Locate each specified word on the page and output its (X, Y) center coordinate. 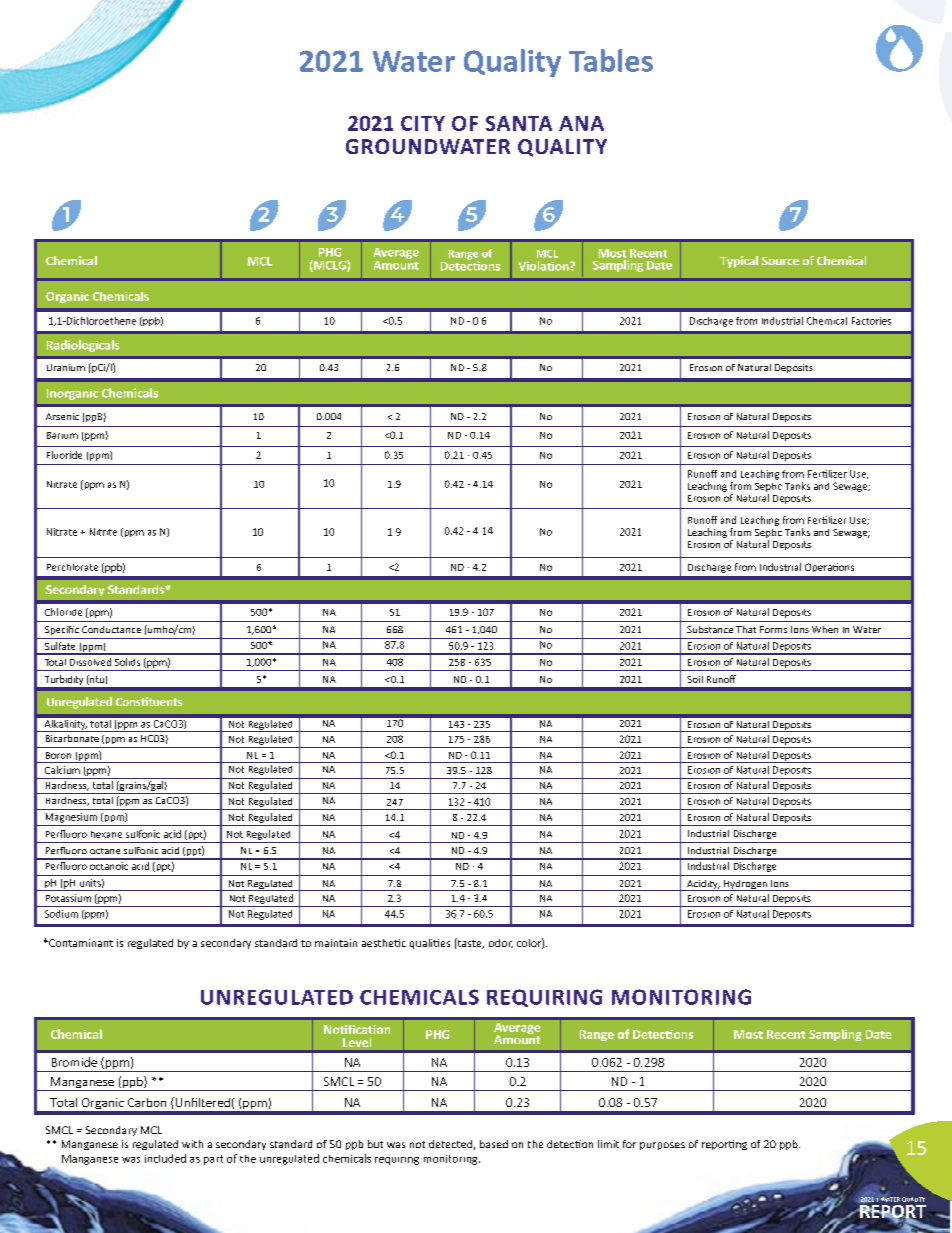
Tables (611, 60)
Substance (710, 629)
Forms (773, 629)
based (494, 1144)
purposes (662, 1146)
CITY (423, 123)
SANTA (519, 123)
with (192, 1144)
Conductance (111, 629)
